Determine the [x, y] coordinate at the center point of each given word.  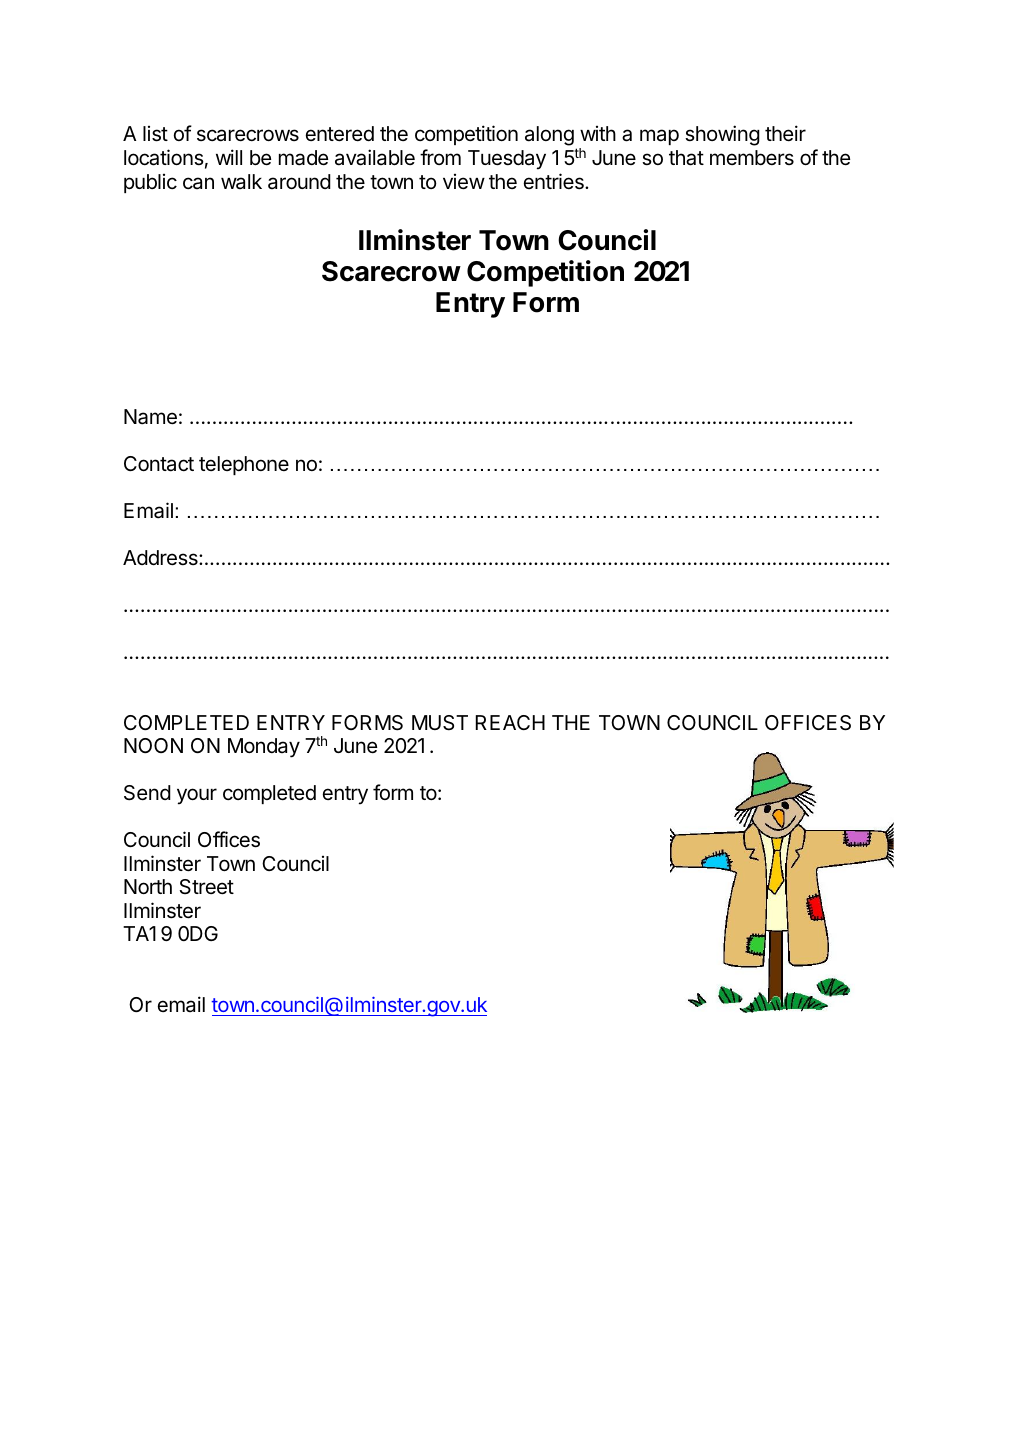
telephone [244, 465]
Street [207, 887]
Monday [264, 748]
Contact [159, 464]
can [198, 183]
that [686, 158]
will [229, 157]
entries [555, 181]
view [464, 182]
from [440, 157]
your [197, 796]
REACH [510, 722]
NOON [153, 745]
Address [161, 558]
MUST [440, 723]
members [752, 157]
